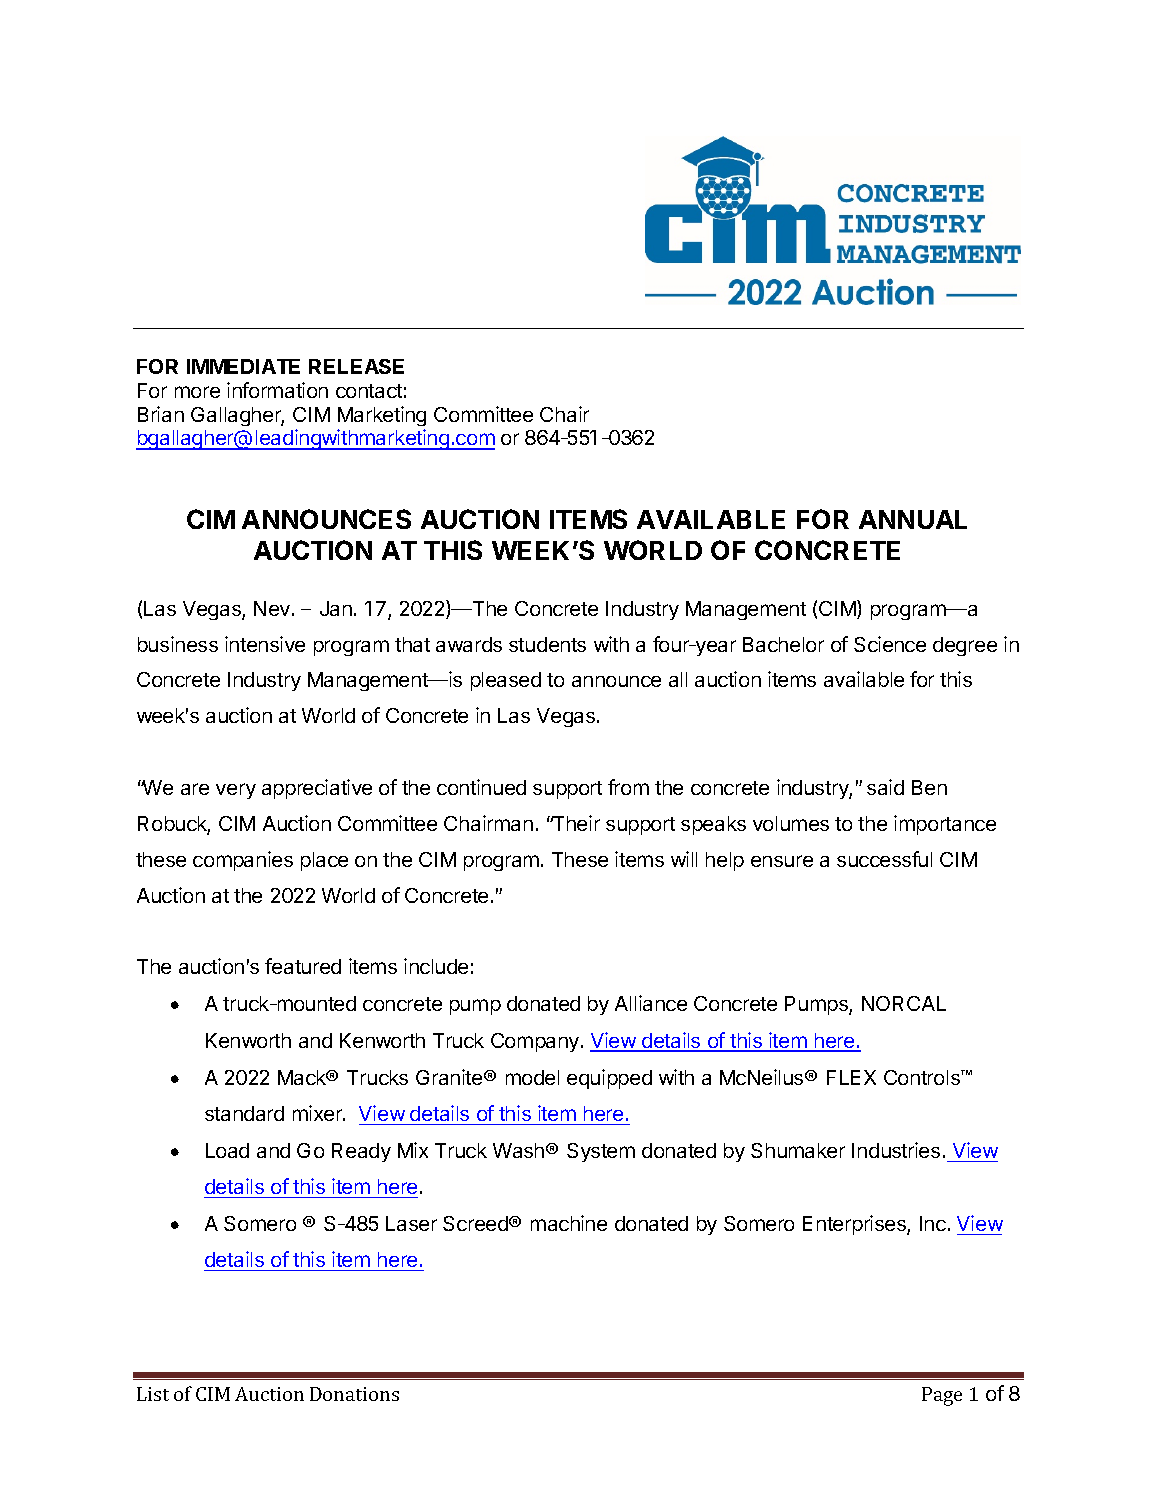 Image resolution: width=1157 pixels, height=1498 pixels. What do you see at coordinates (303, 966) in the page?
I see `featured` at bounding box center [303, 966].
